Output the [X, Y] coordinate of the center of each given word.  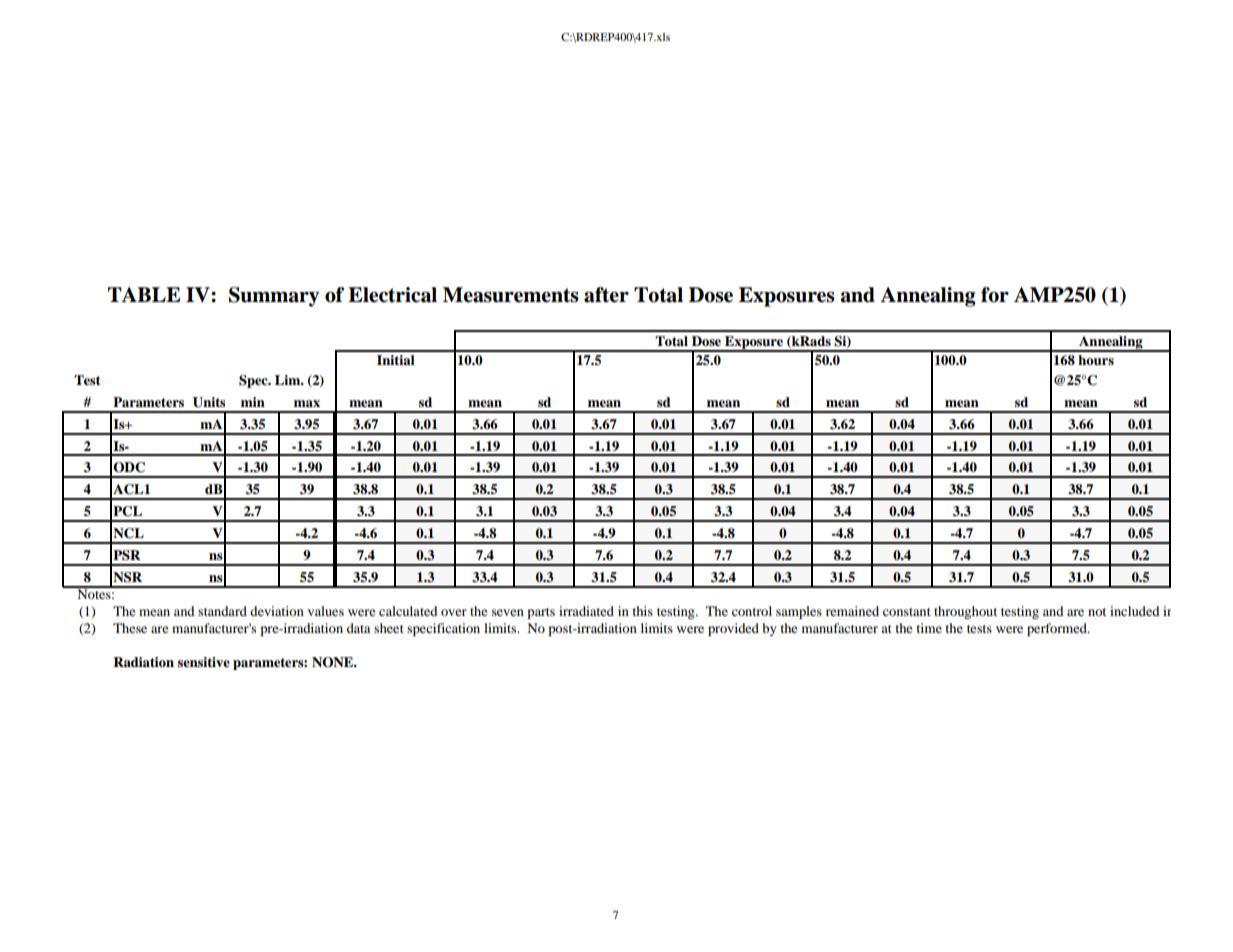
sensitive [204, 662]
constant [907, 612]
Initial [396, 360]
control [752, 611]
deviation [277, 611]
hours [1096, 360]
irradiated [586, 611]
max [307, 403]
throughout [965, 612]
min [253, 402]
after [606, 295]
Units [209, 402]
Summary [274, 297]
